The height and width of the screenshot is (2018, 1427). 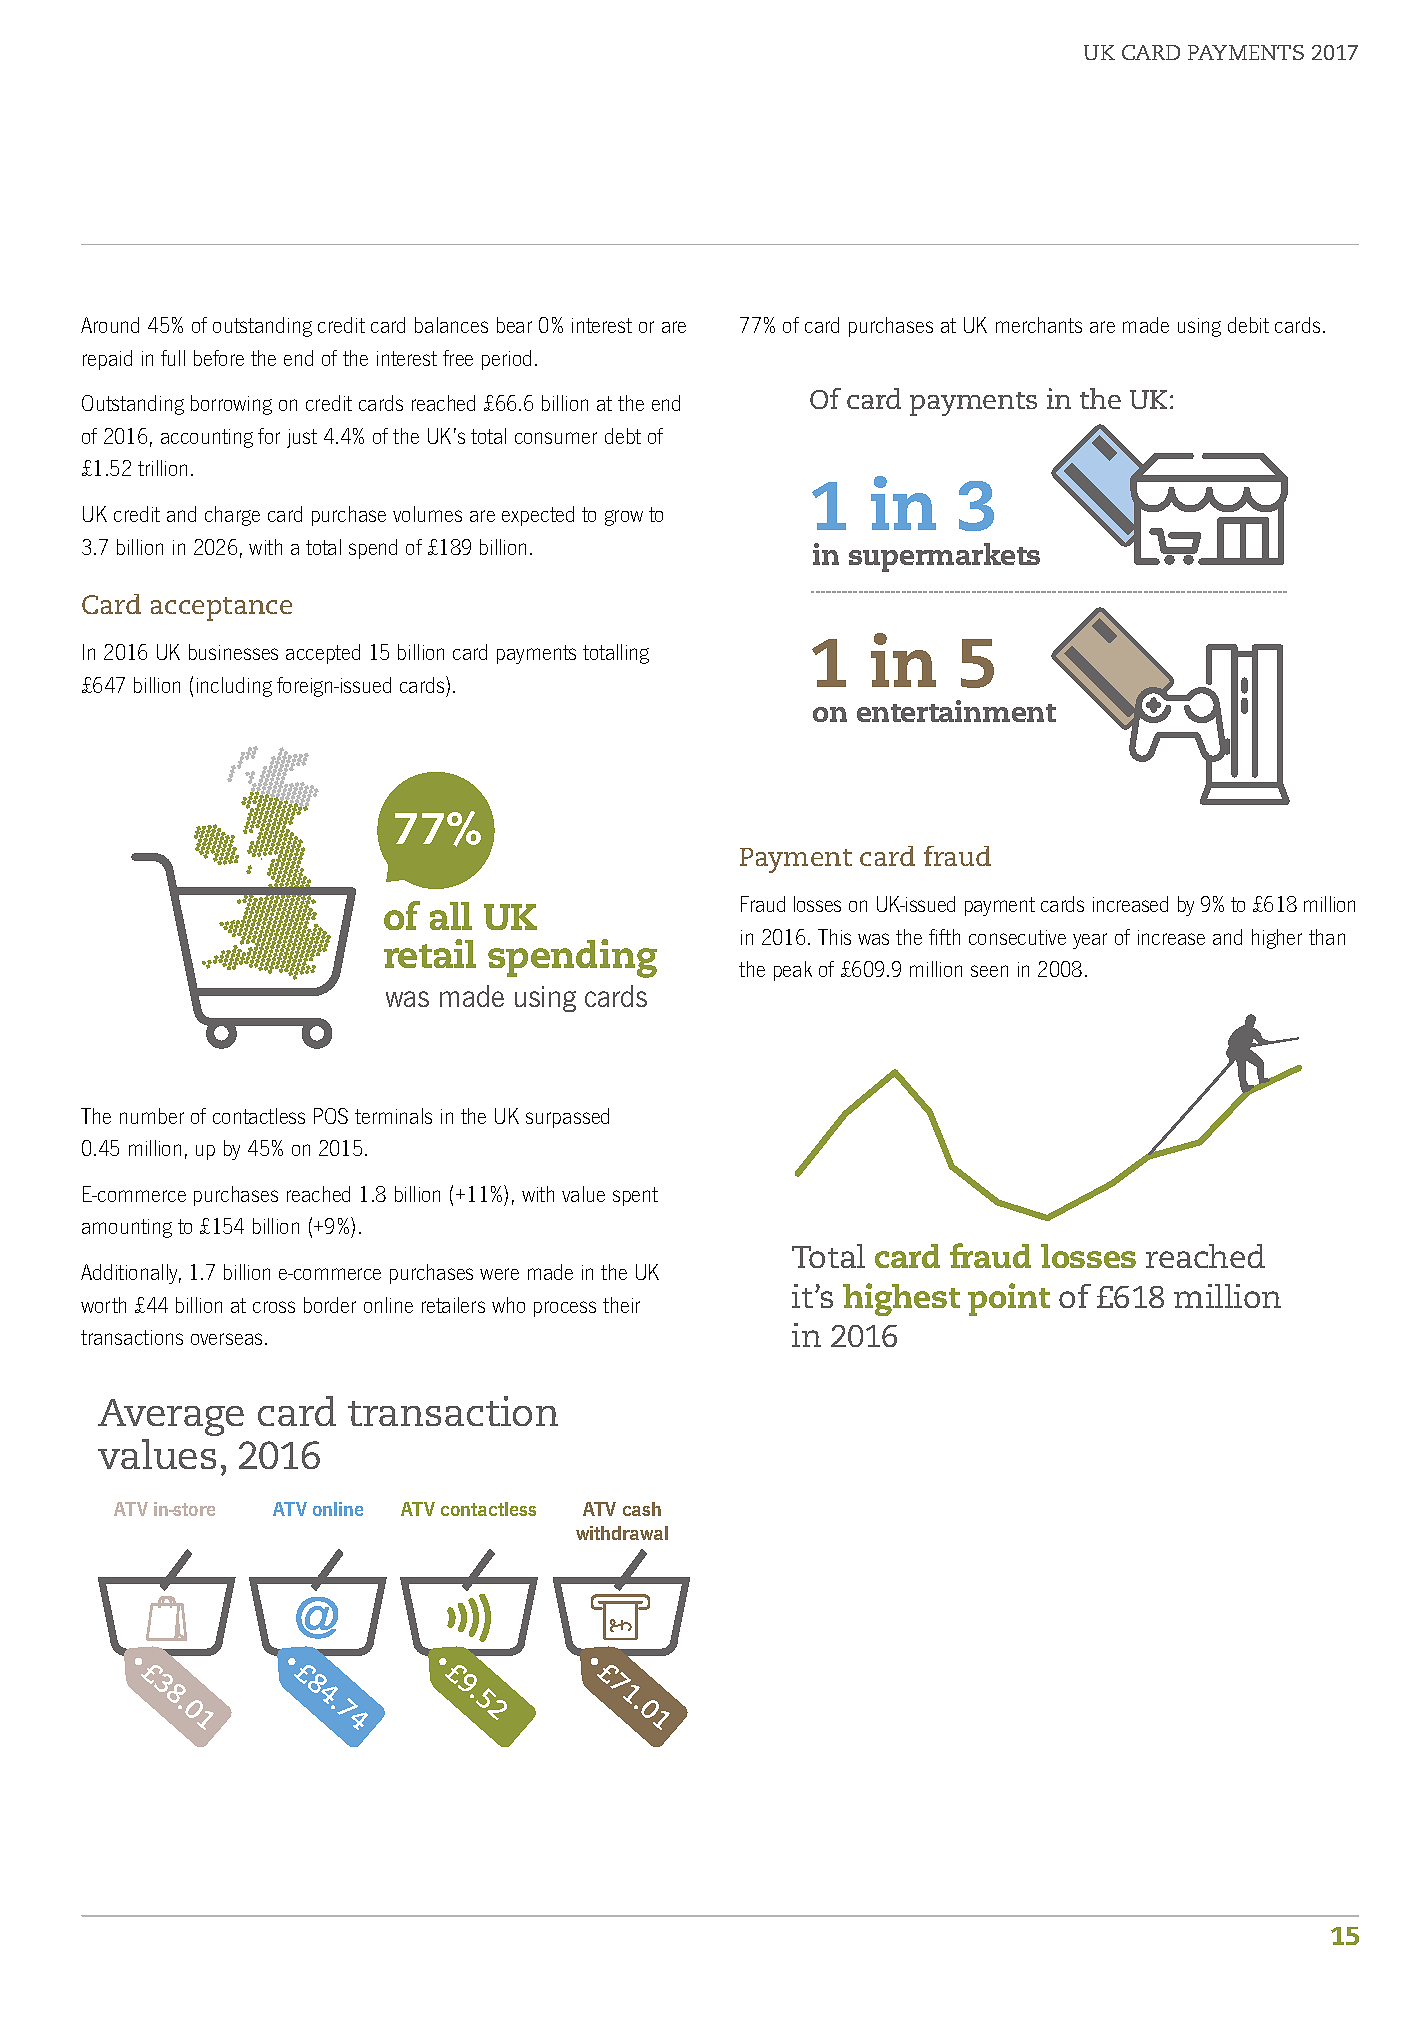 I want to click on debit, so click(x=1248, y=325).
